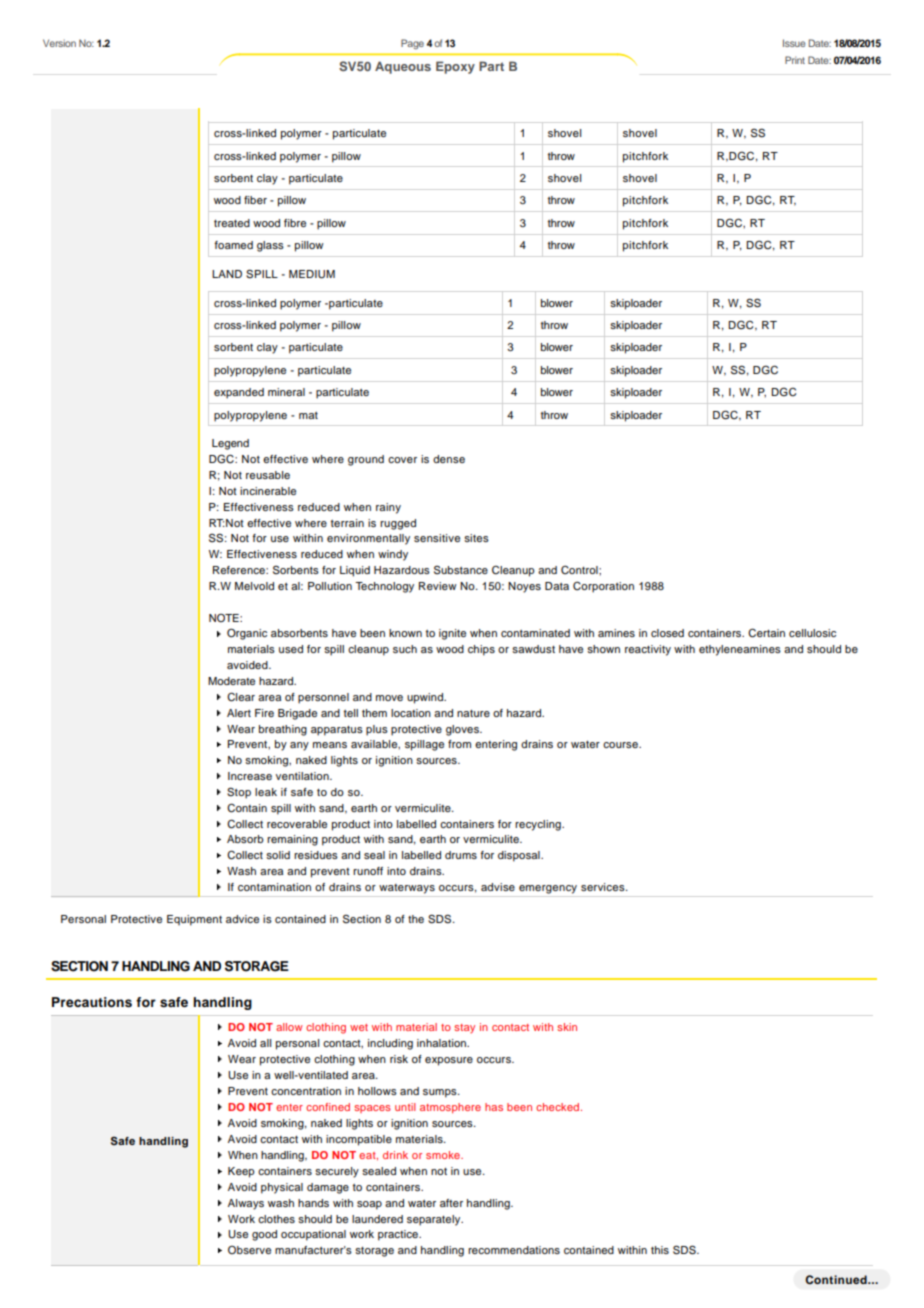 Image resolution: width=924 pixels, height=1308 pixels. Describe the element at coordinates (449, 459) in the image. I see `dense` at that location.
